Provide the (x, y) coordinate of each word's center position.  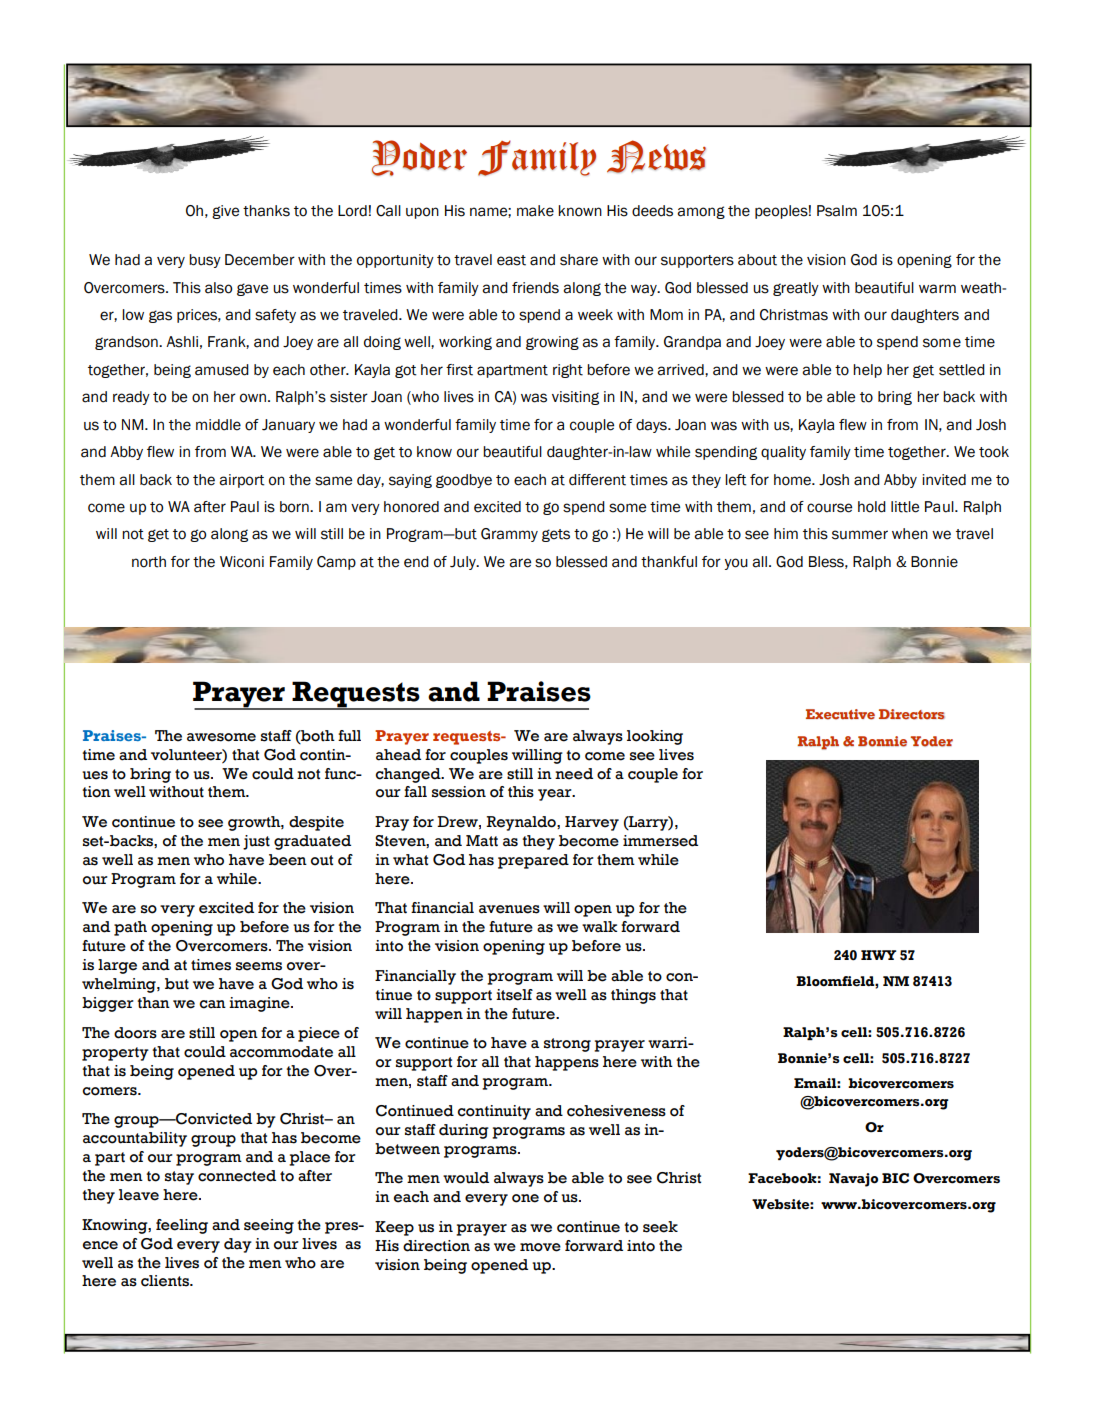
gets (556, 535)
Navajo (853, 1180)
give (225, 212)
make (535, 211)
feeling (182, 1226)
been (288, 860)
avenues (509, 909)
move (540, 1247)
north (149, 562)
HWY (878, 955)
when (910, 534)
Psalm (837, 211)
